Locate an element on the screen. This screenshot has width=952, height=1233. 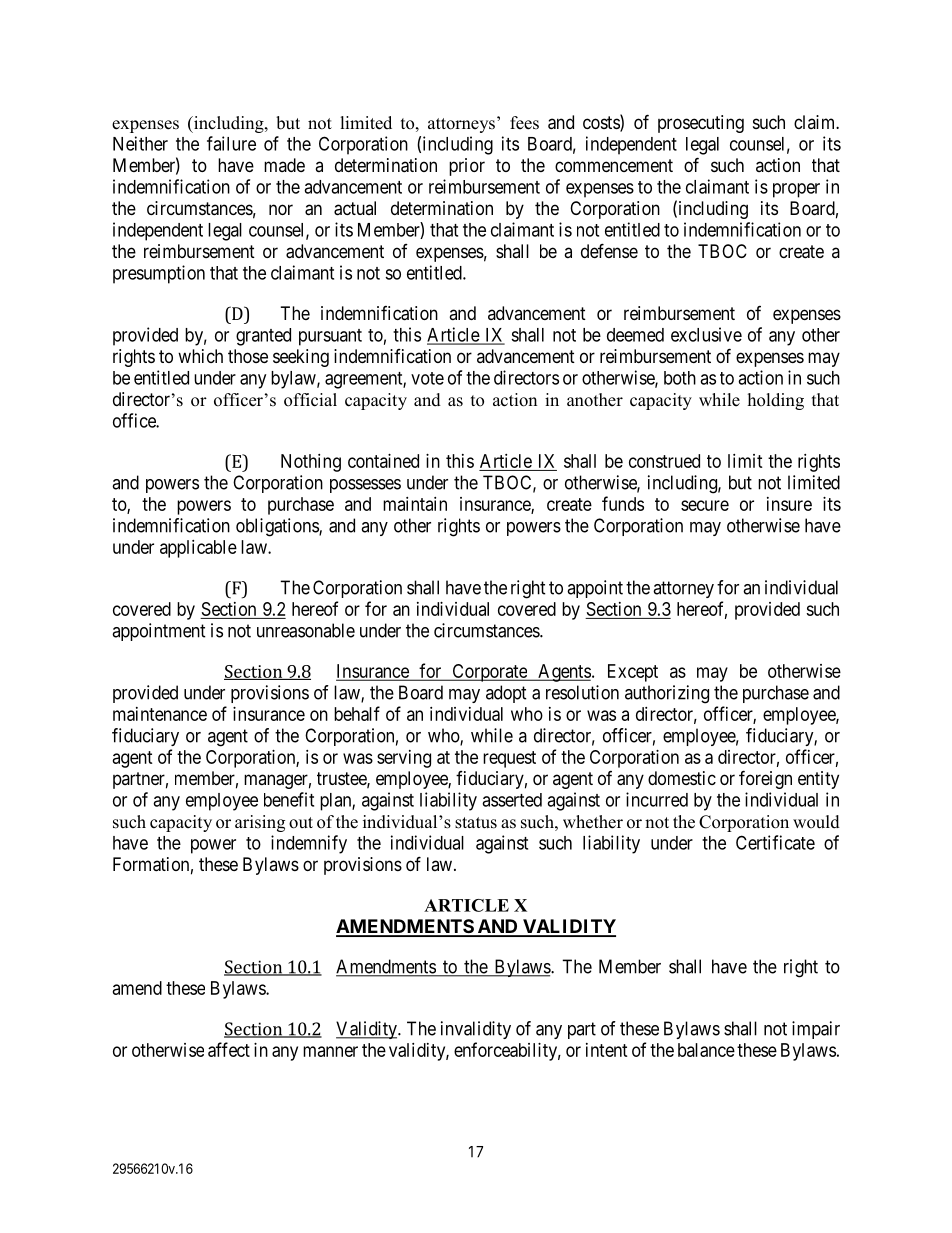
maintain is located at coordinates (415, 504).
